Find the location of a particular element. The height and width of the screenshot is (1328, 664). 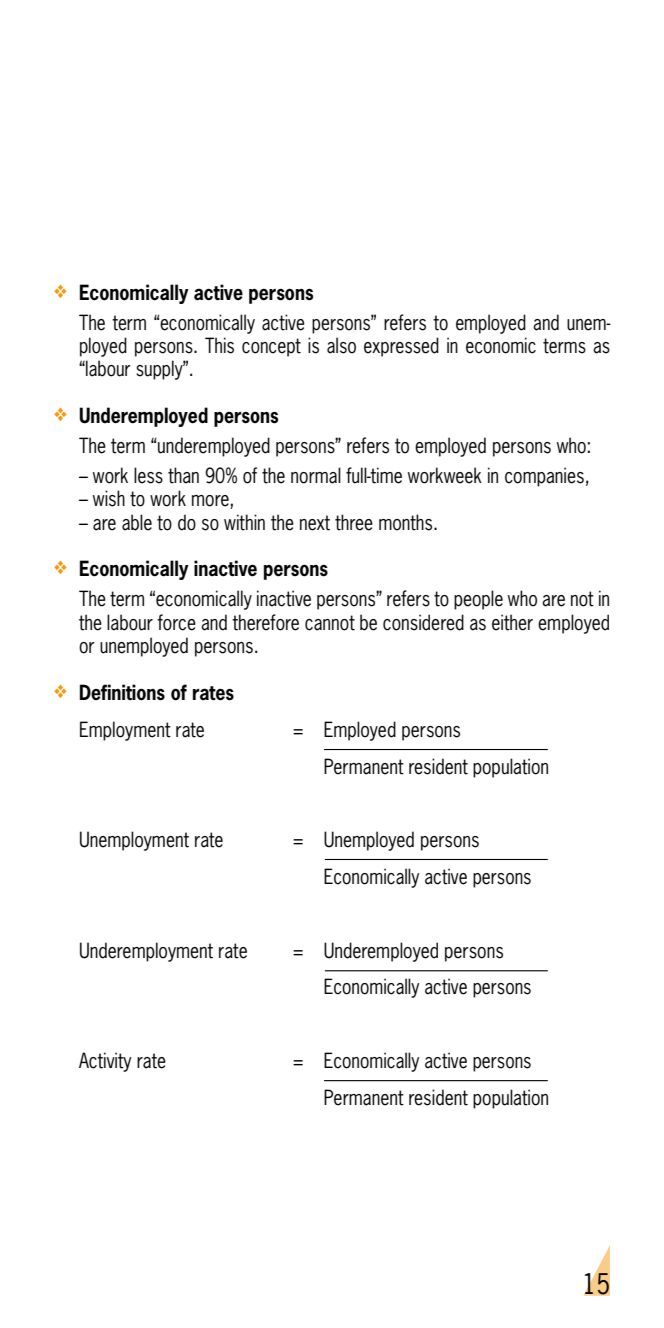

expressed is located at coordinates (401, 347).
